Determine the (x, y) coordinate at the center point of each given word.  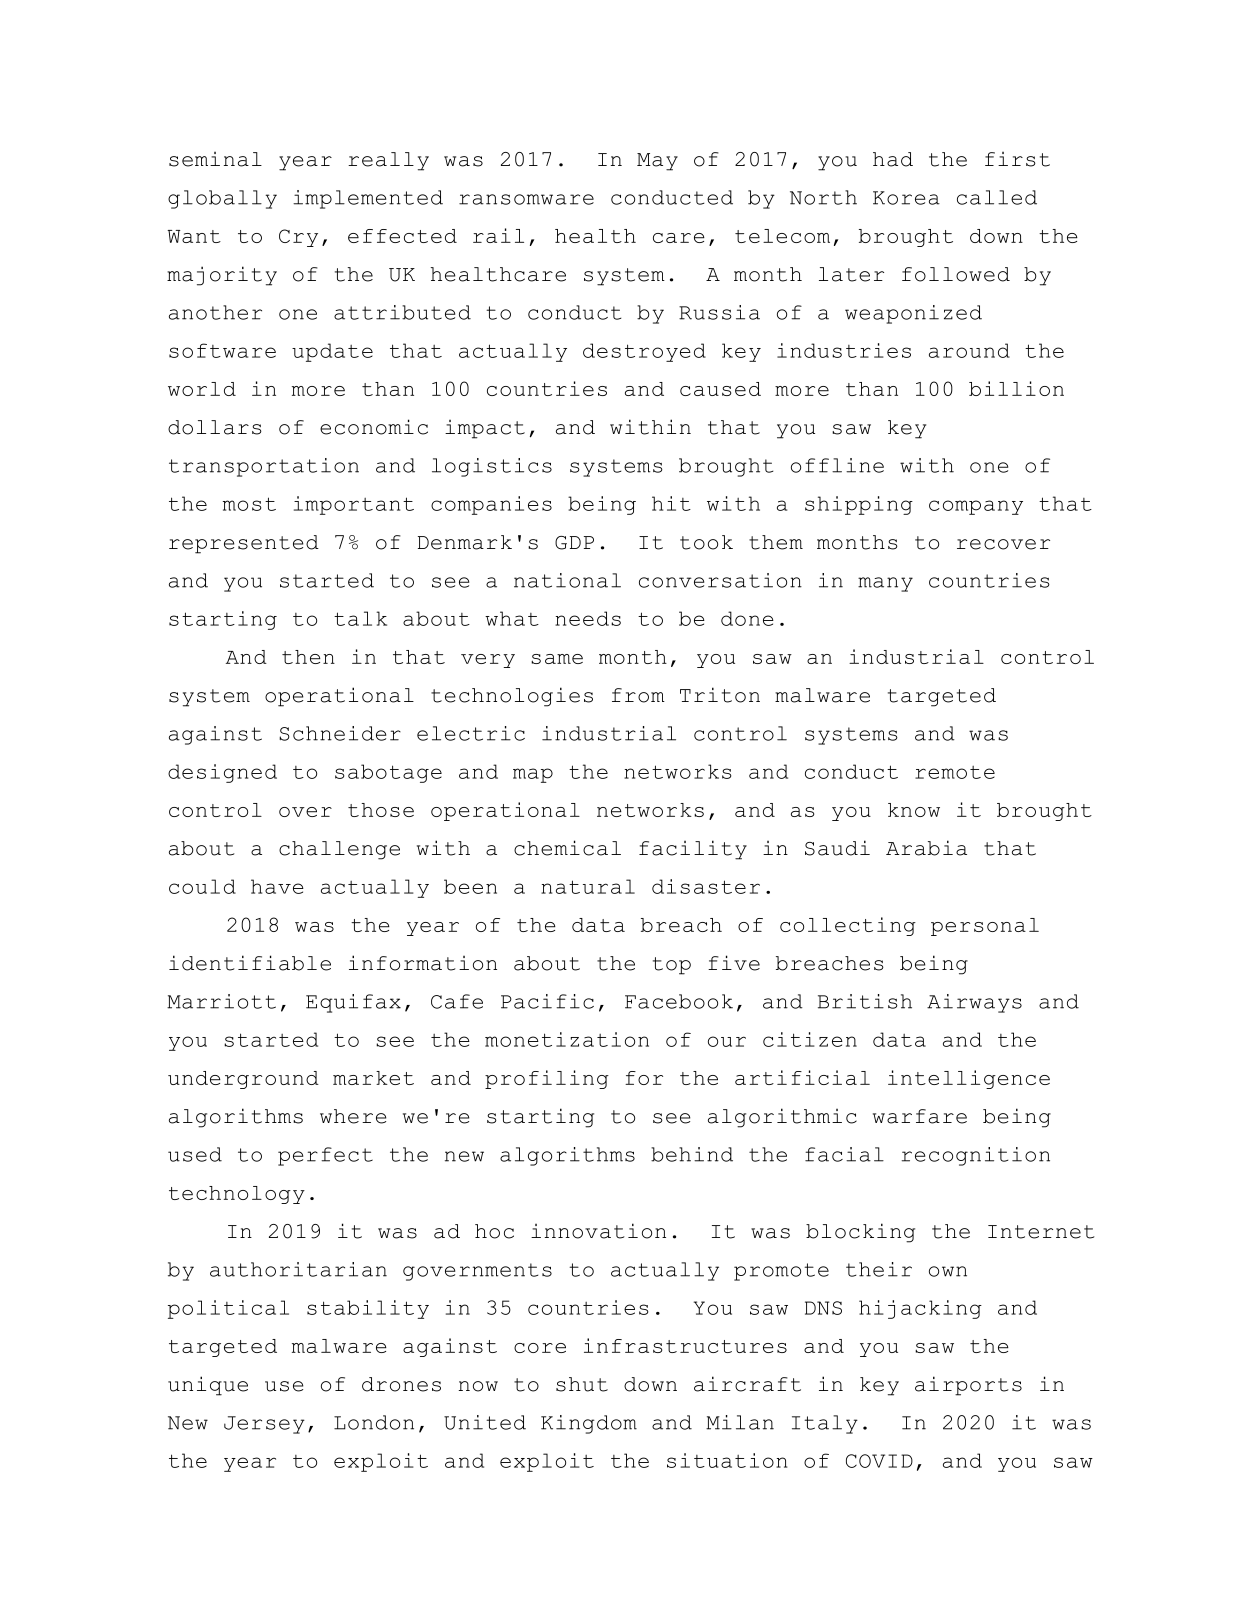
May (657, 162)
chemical (567, 848)
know (914, 810)
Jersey (264, 1425)
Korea (906, 198)
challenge (339, 850)
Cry (298, 238)
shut (582, 1384)
